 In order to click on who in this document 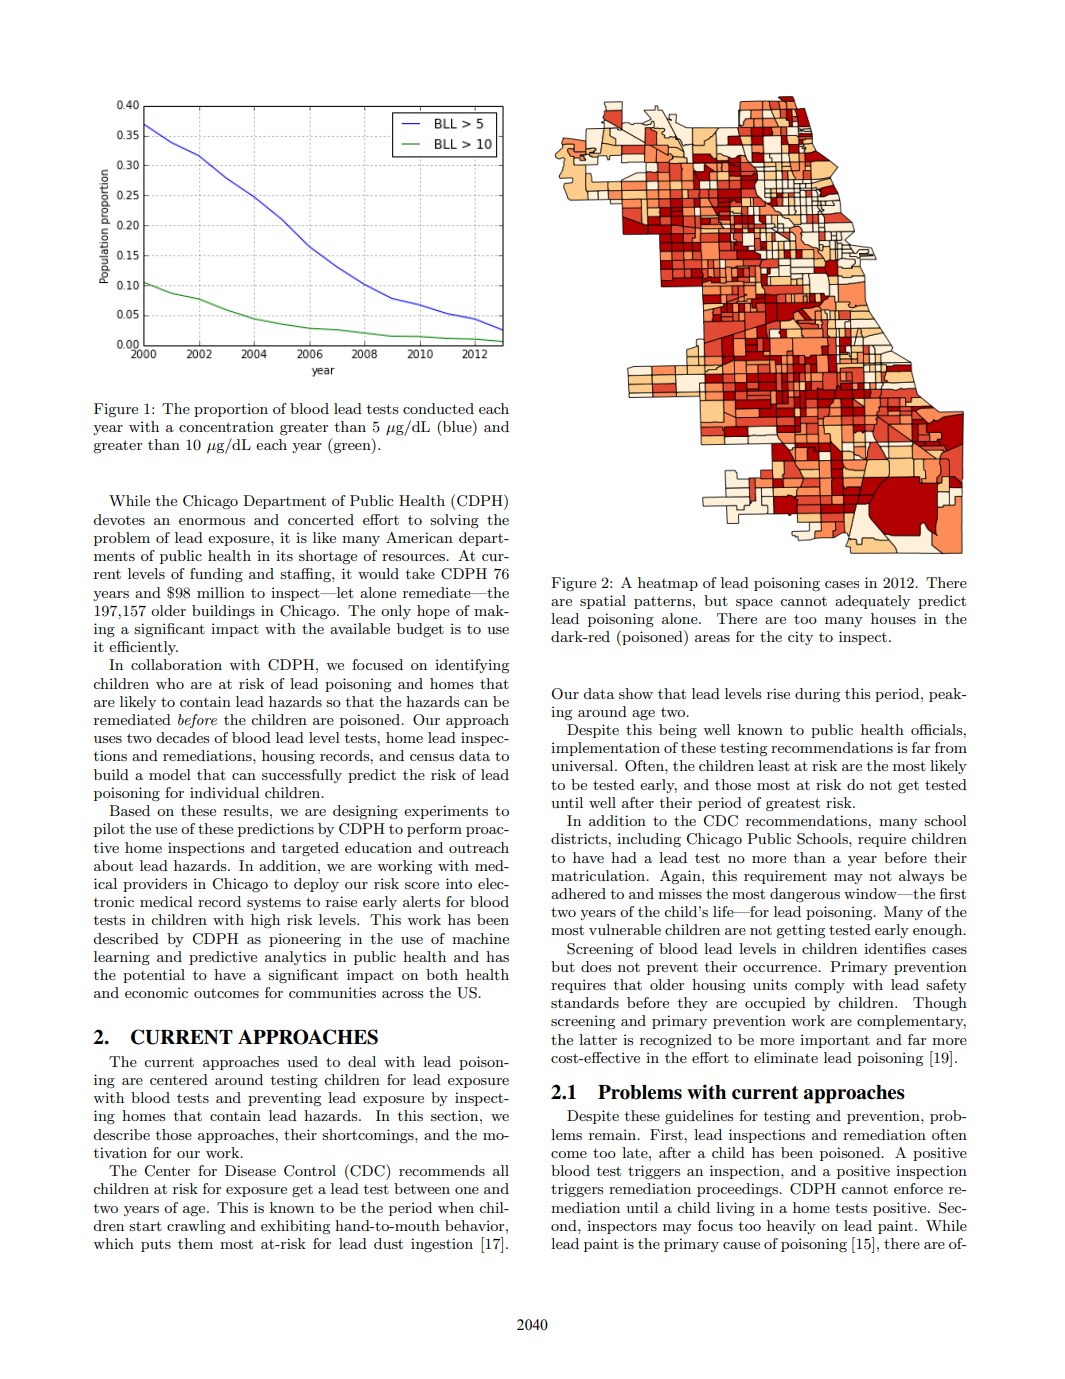, I will do `click(170, 683)`.
